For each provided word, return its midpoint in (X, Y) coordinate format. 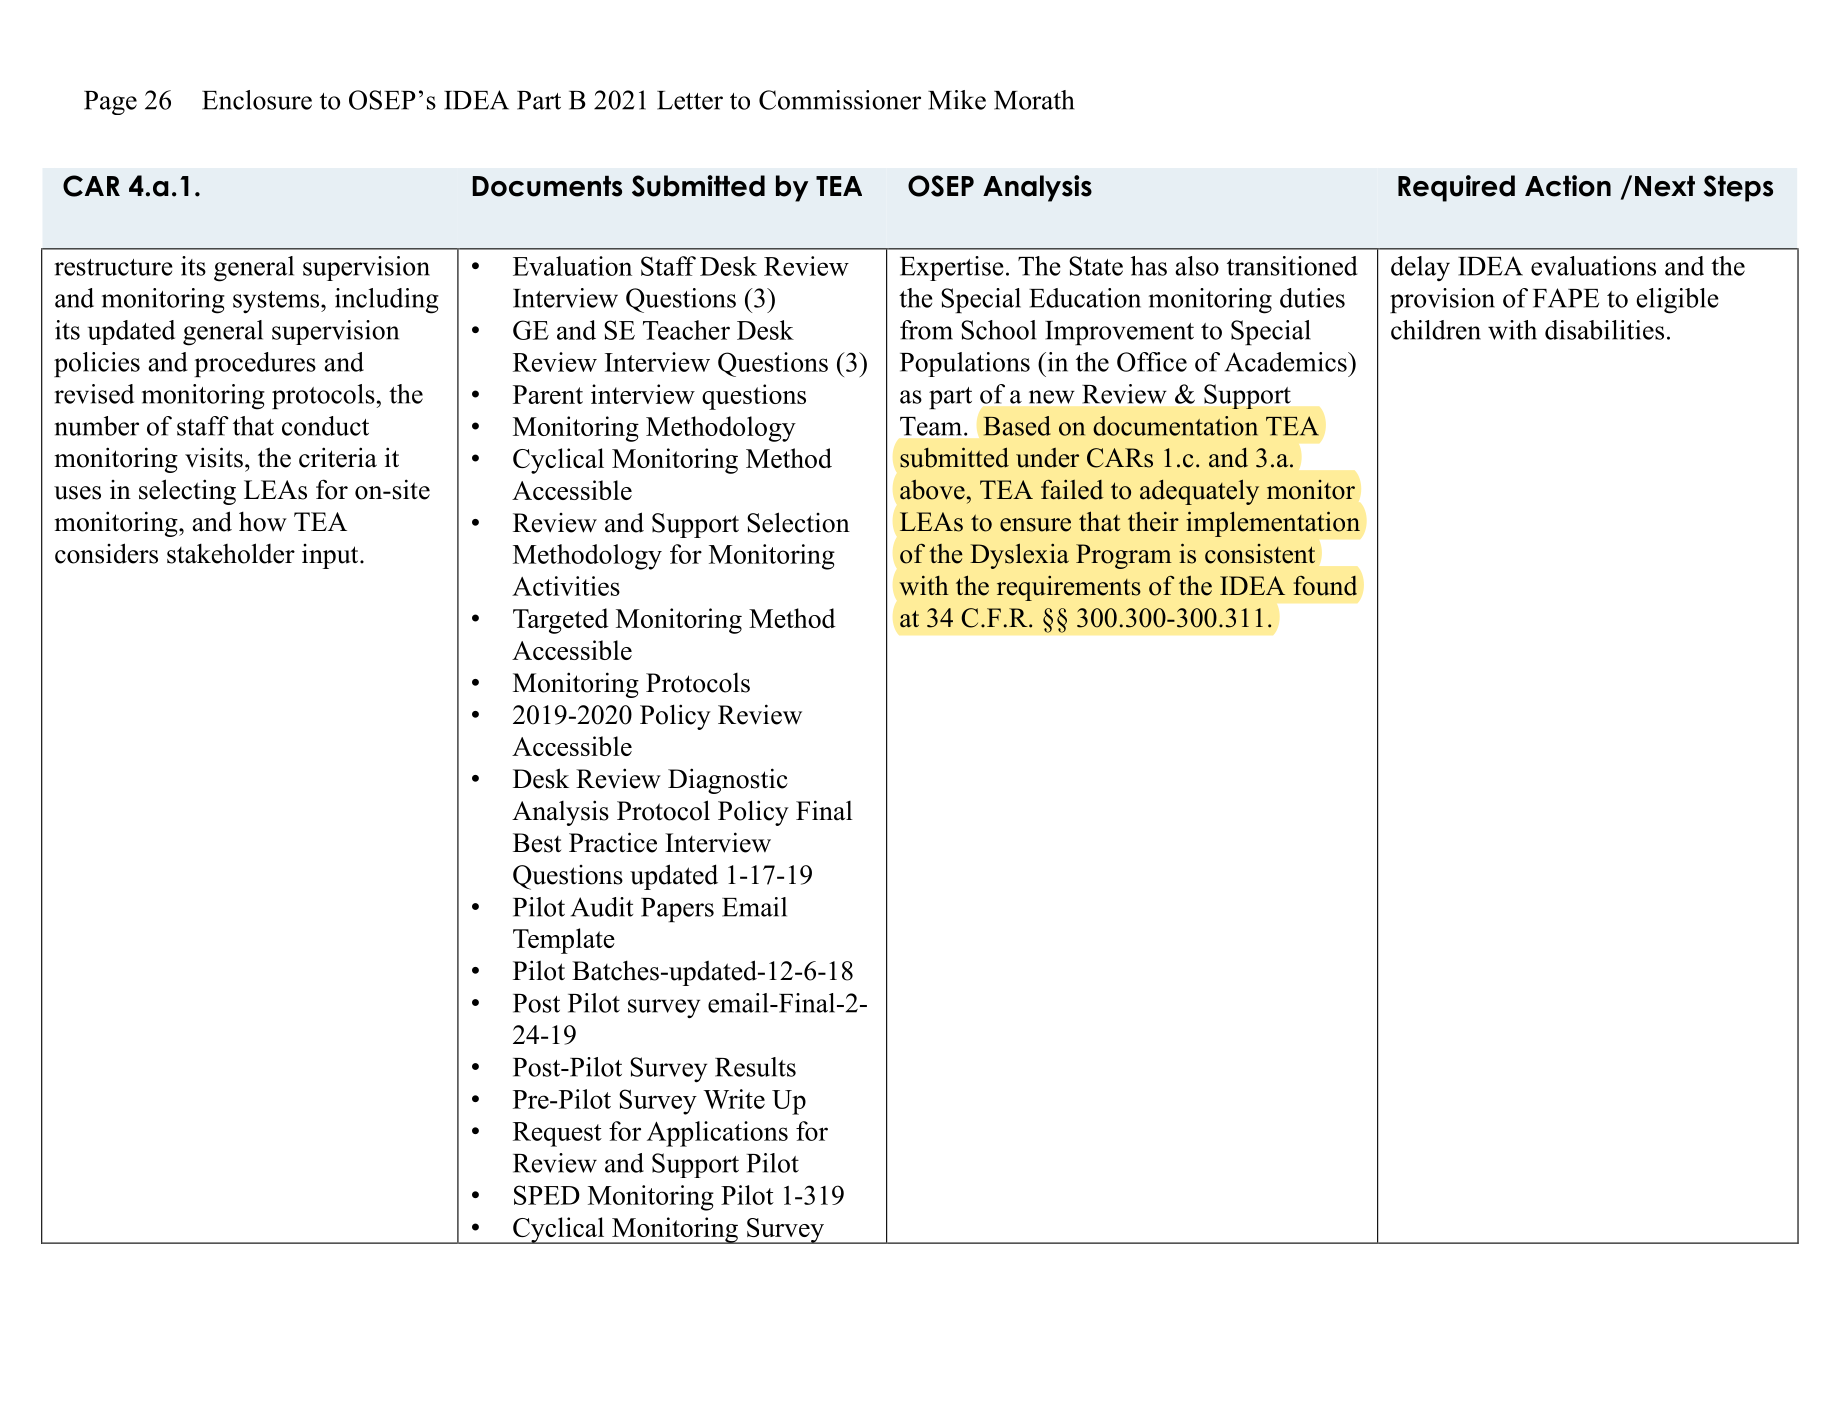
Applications (717, 1134)
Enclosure (257, 100)
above (932, 490)
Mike (957, 100)
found (1325, 586)
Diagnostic (728, 781)
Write (734, 1099)
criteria (338, 457)
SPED (547, 1195)
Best (537, 843)
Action (1568, 186)
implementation (1273, 524)
